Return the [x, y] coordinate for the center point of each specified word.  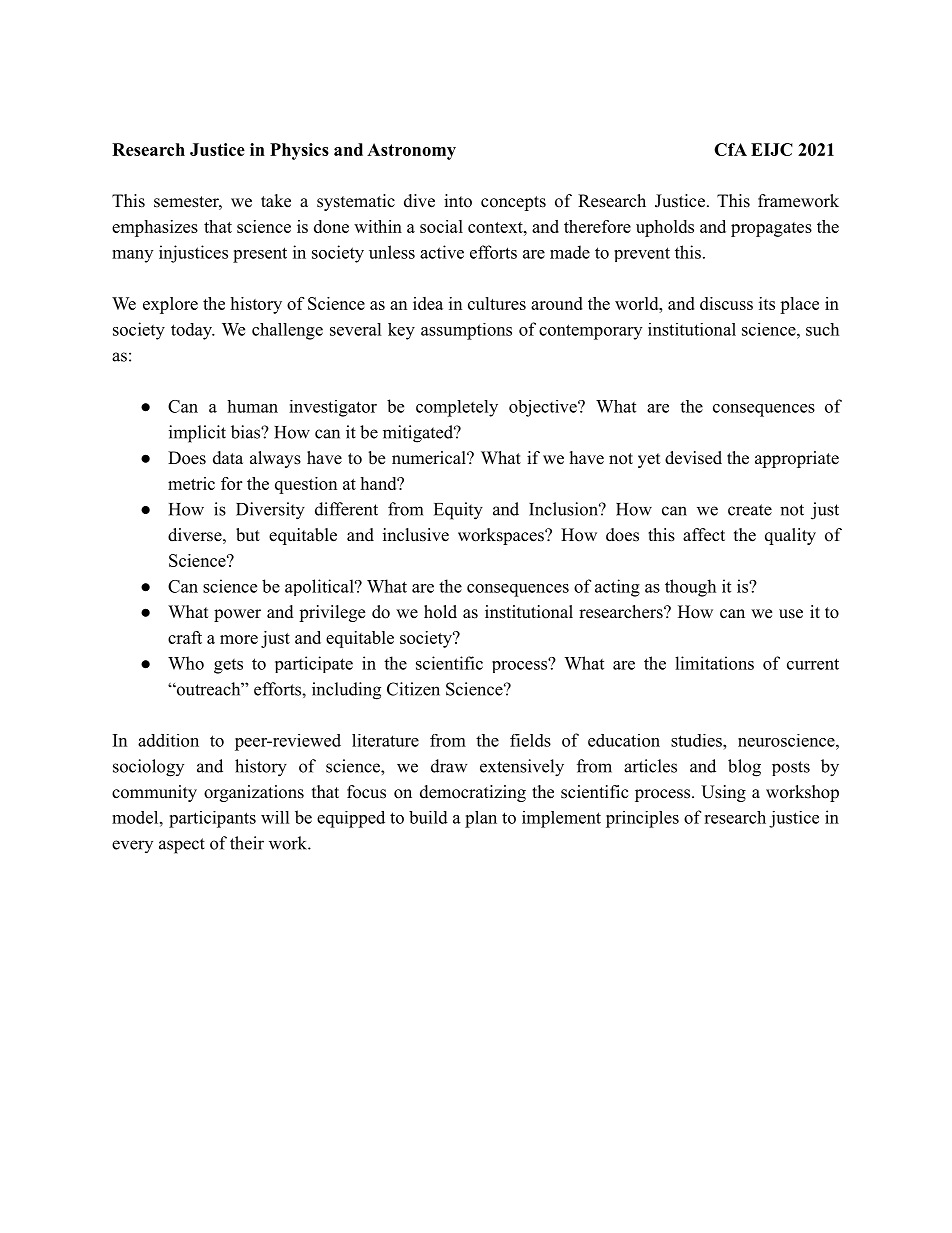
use [791, 614]
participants [212, 819]
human [252, 406]
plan [481, 819]
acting [617, 588]
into [458, 201]
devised [693, 458]
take [276, 201]
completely [457, 408]
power [237, 615]
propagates [771, 229]
